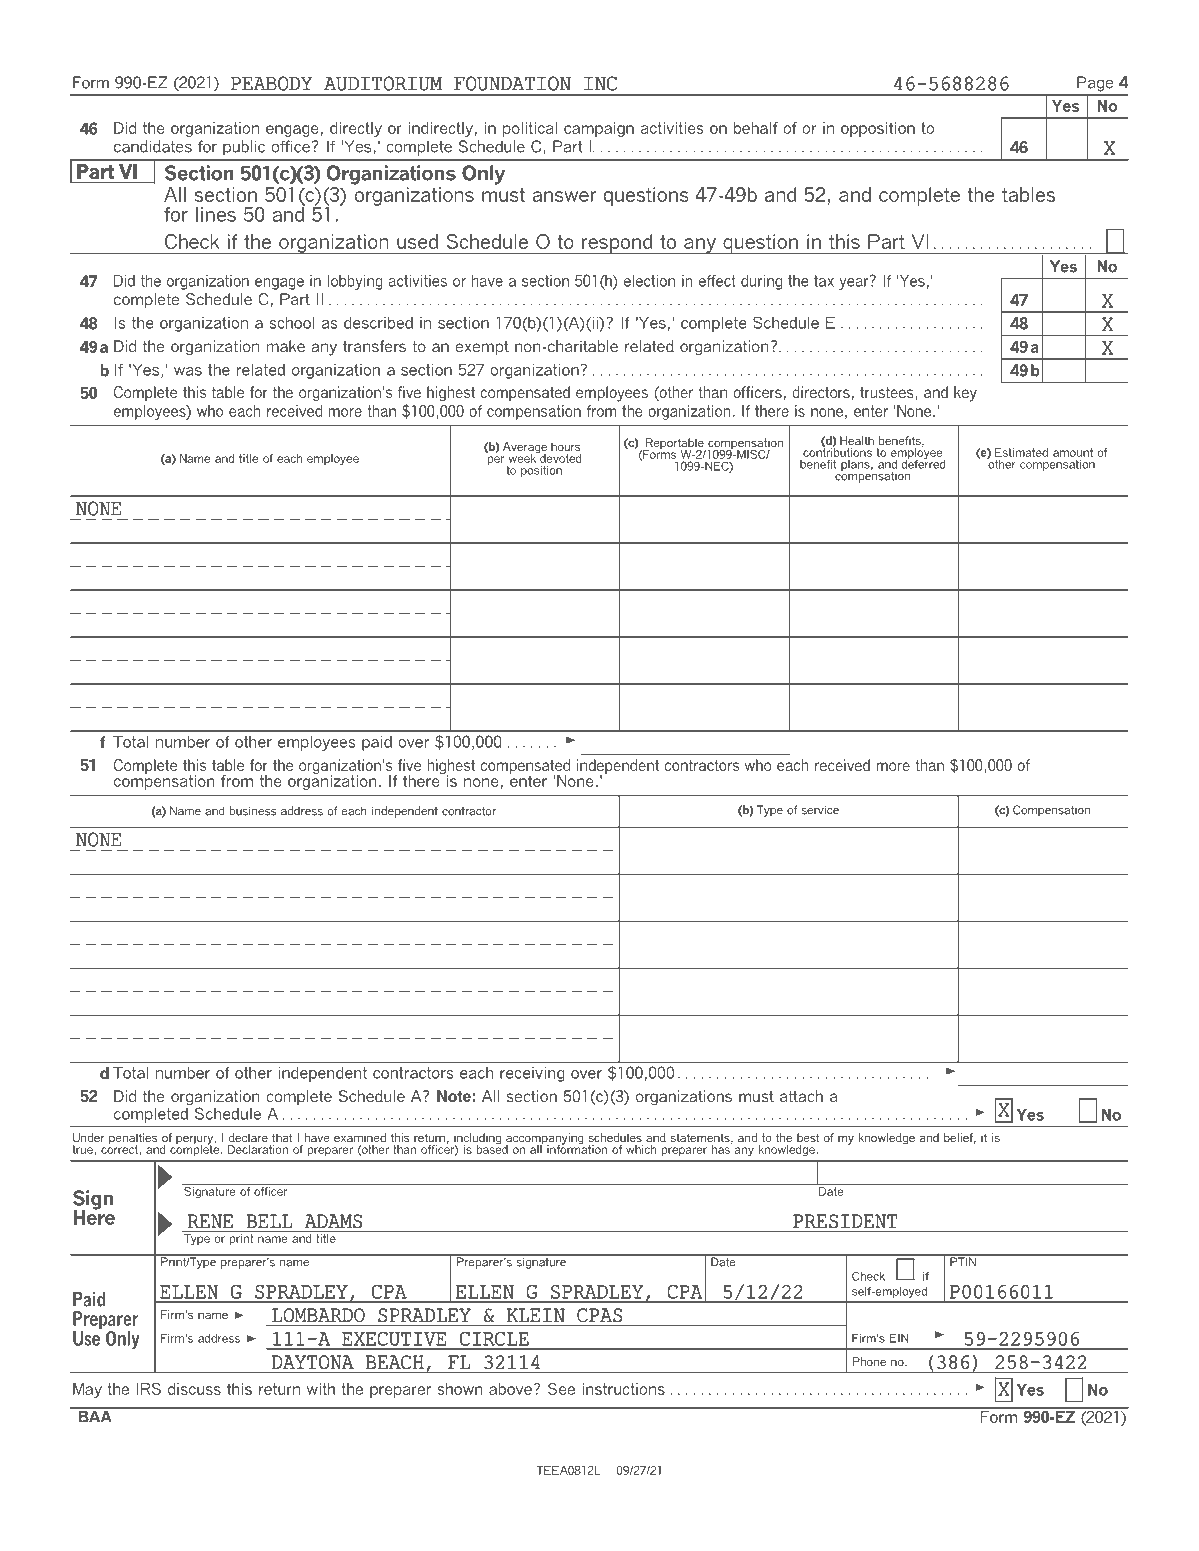 This image has height=1551, width=1199. What do you see at coordinates (924, 463) in the image?
I see `deferred` at bounding box center [924, 463].
